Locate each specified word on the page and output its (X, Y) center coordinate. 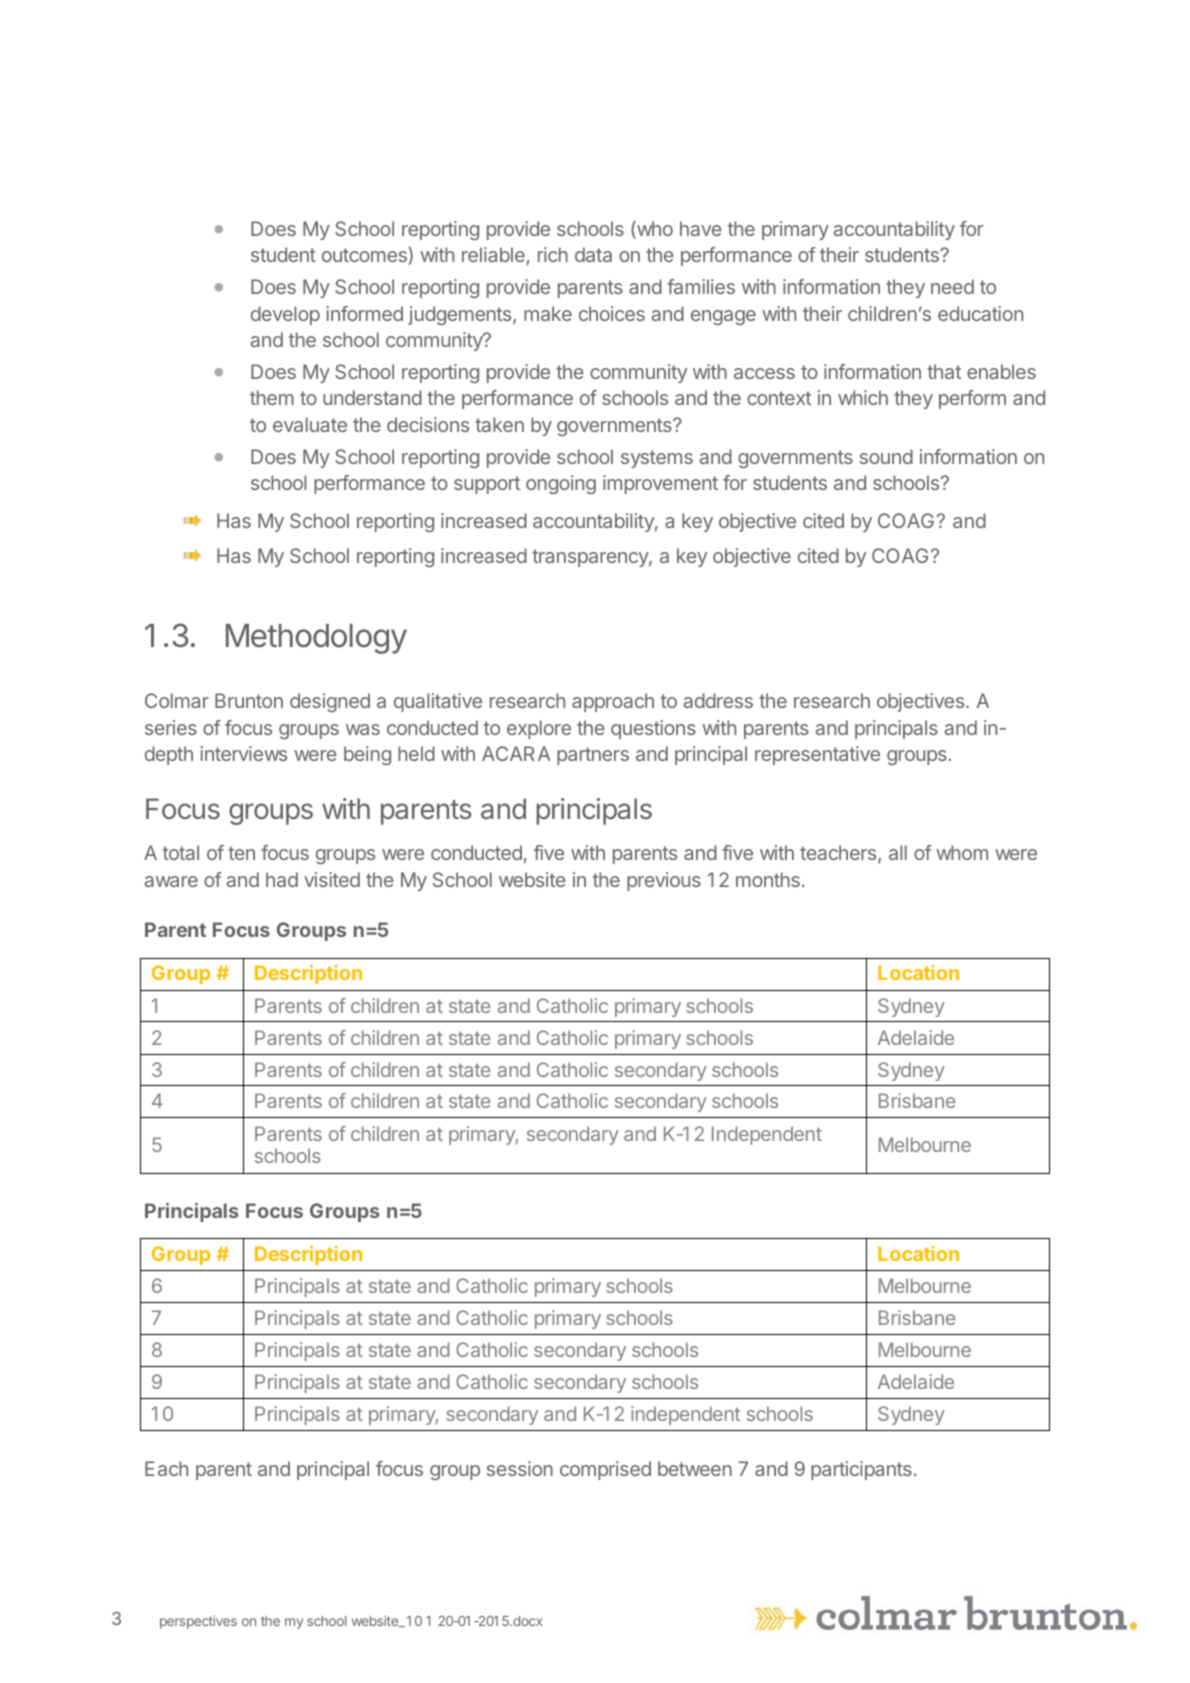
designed (330, 702)
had (282, 879)
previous (664, 881)
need (952, 286)
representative (817, 755)
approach (613, 702)
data (593, 254)
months (768, 879)
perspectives (198, 1622)
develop (285, 315)
